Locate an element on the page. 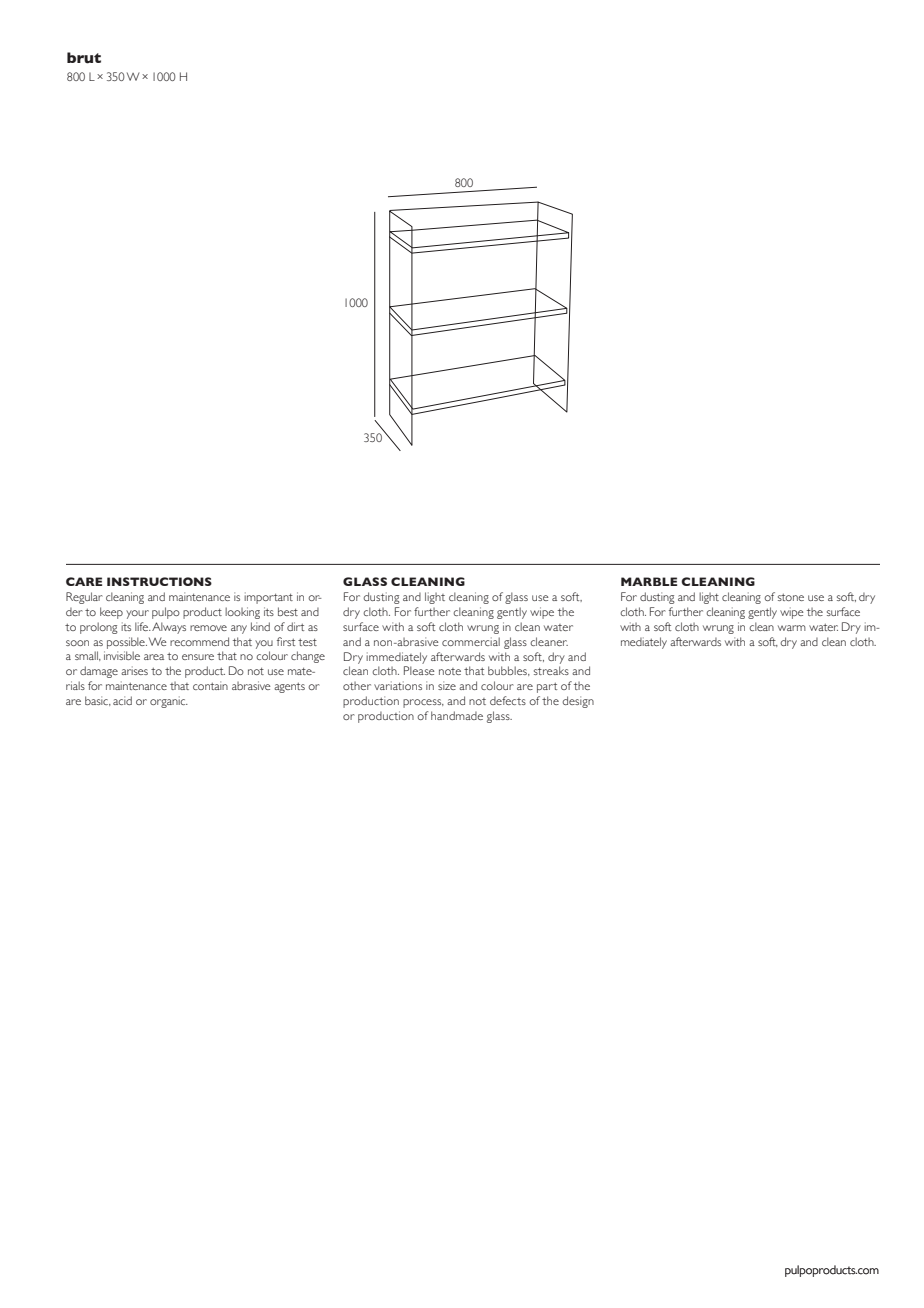 This image has width=924, height=1308. stone is located at coordinates (791, 597).
